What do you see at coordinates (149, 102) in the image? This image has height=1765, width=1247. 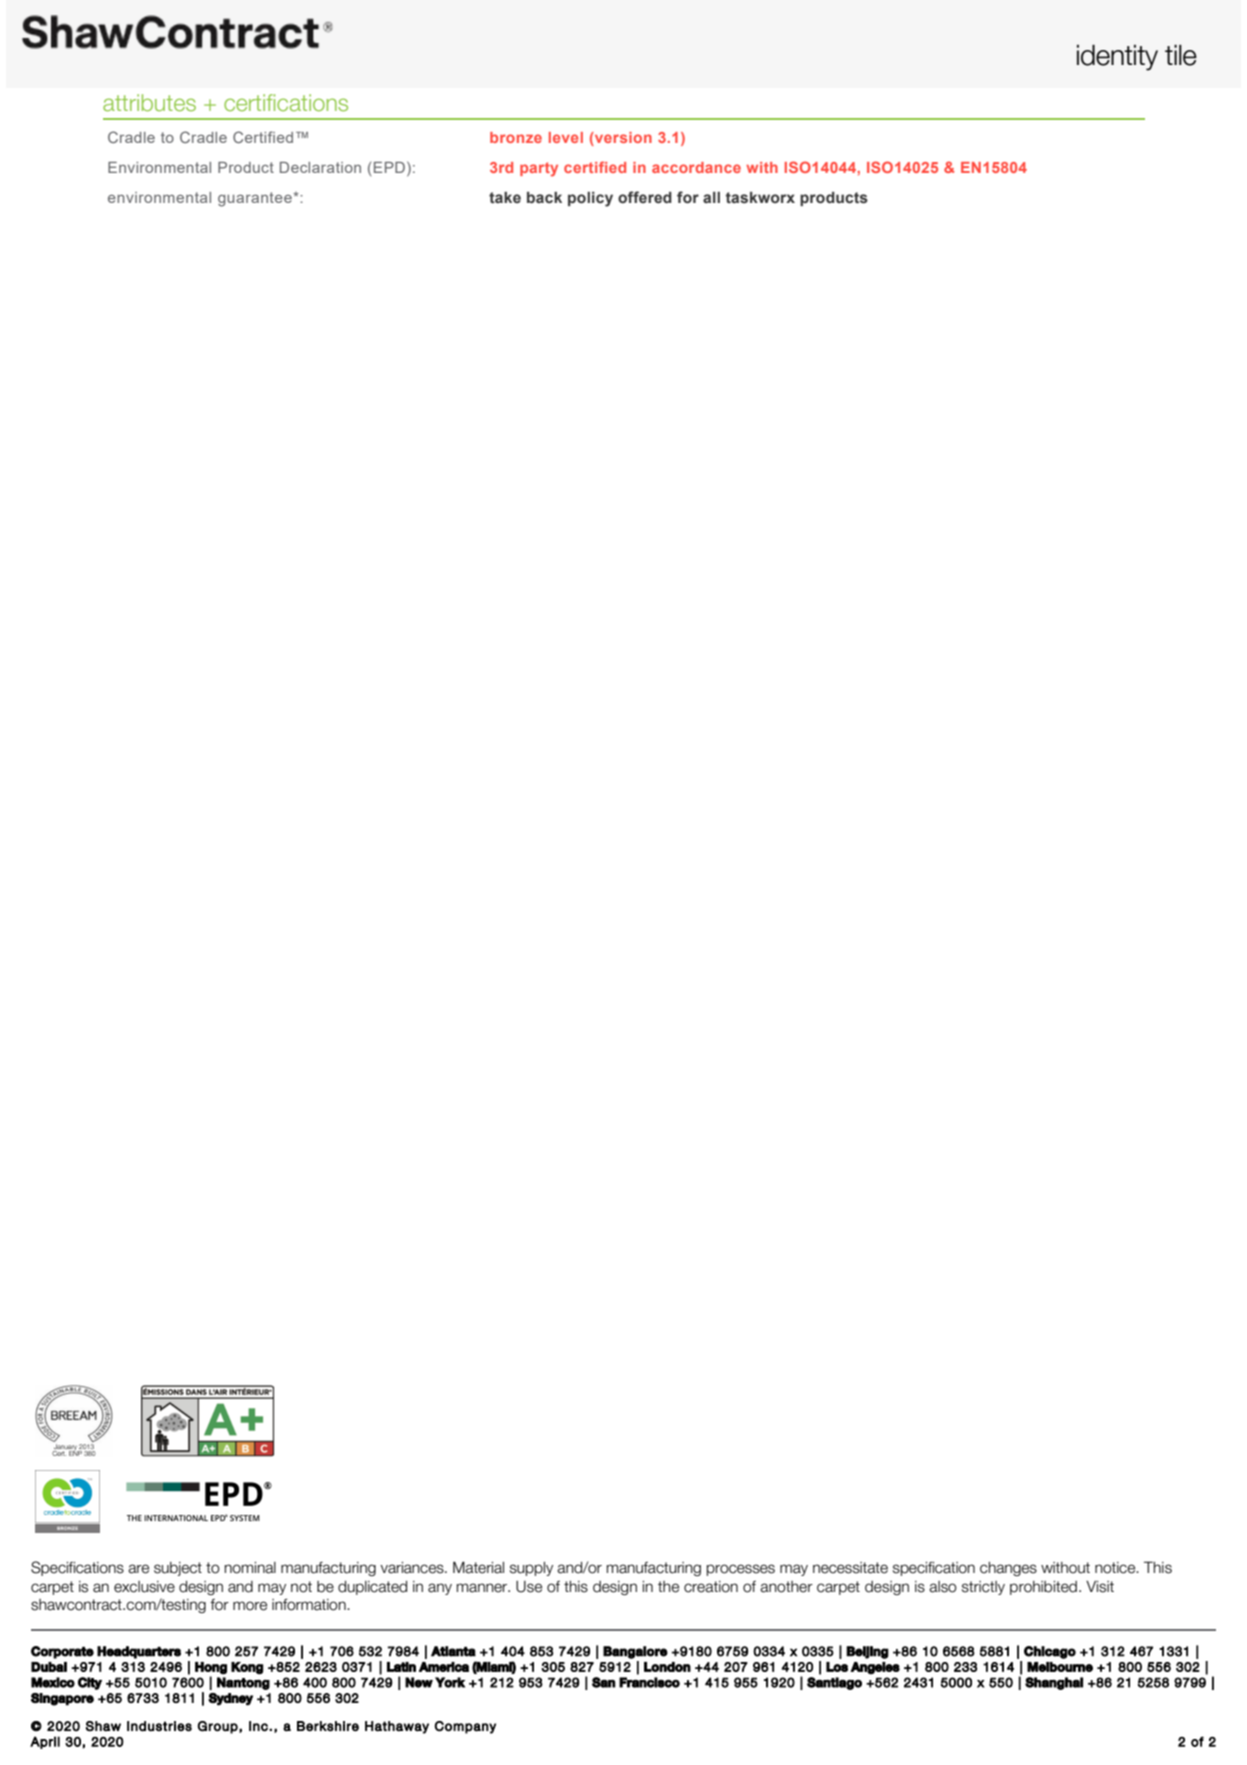 I see `attributes` at bounding box center [149, 102].
